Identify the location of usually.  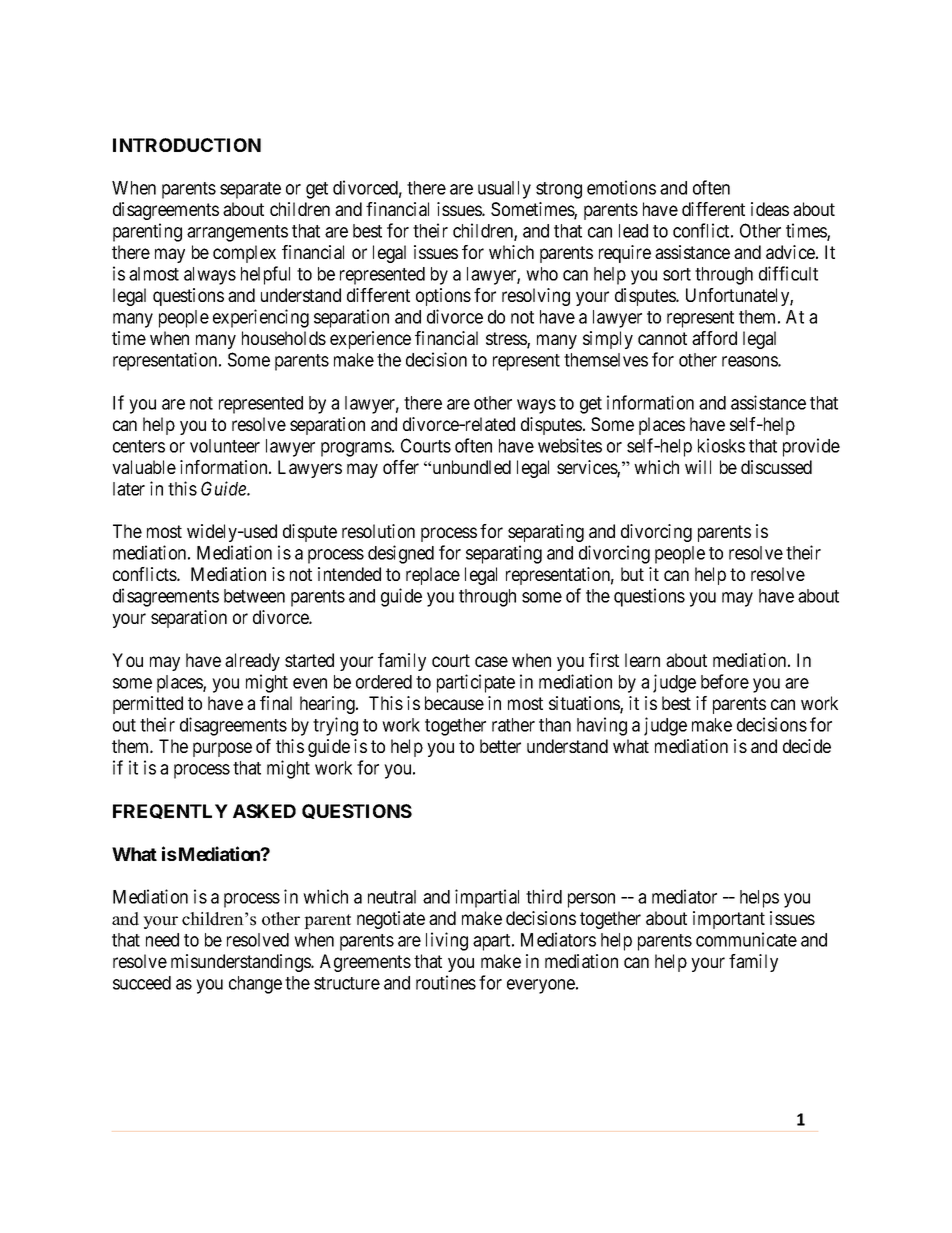
(504, 190).
